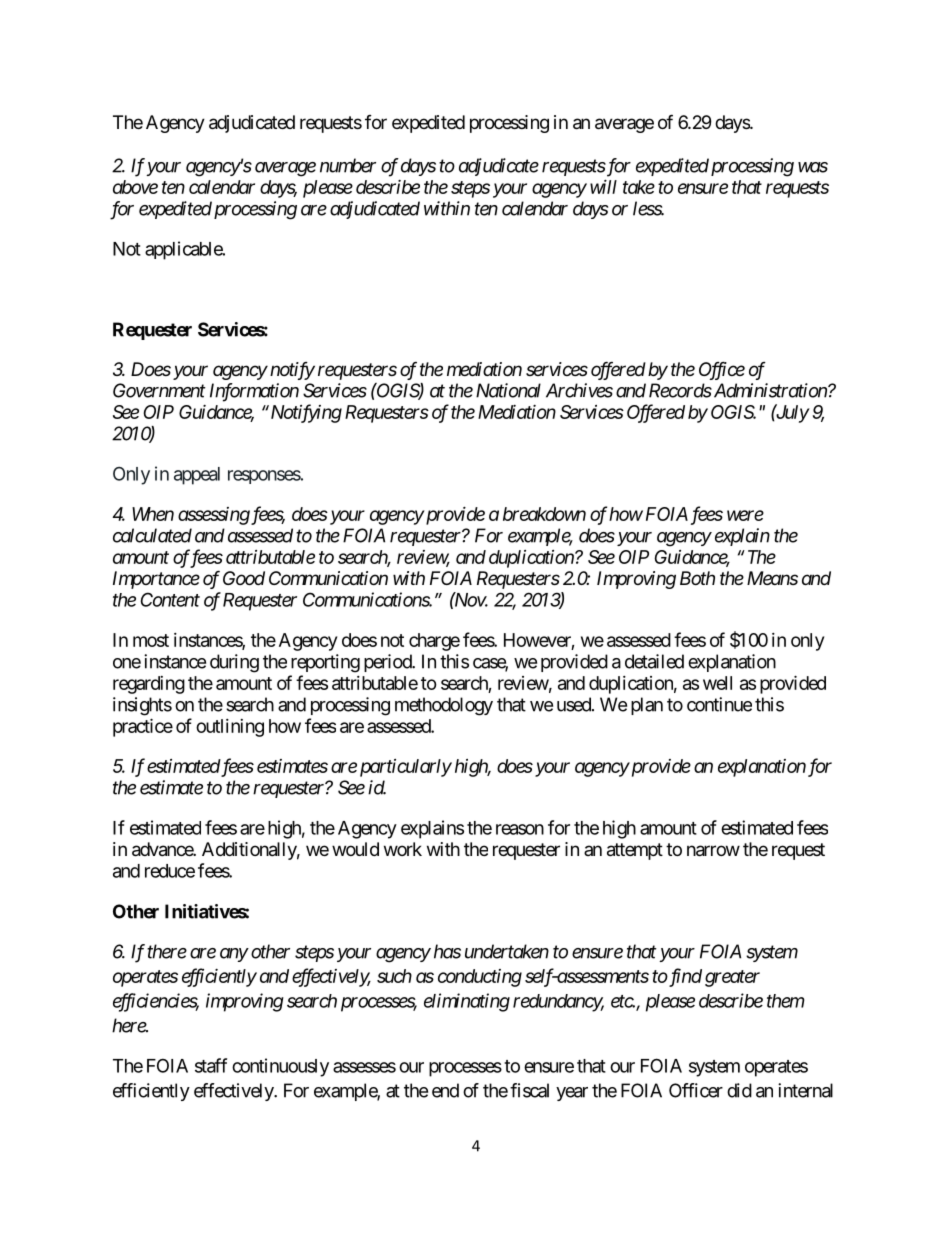  What do you see at coordinates (717, 683) in the screenshot?
I see `well` at bounding box center [717, 683].
